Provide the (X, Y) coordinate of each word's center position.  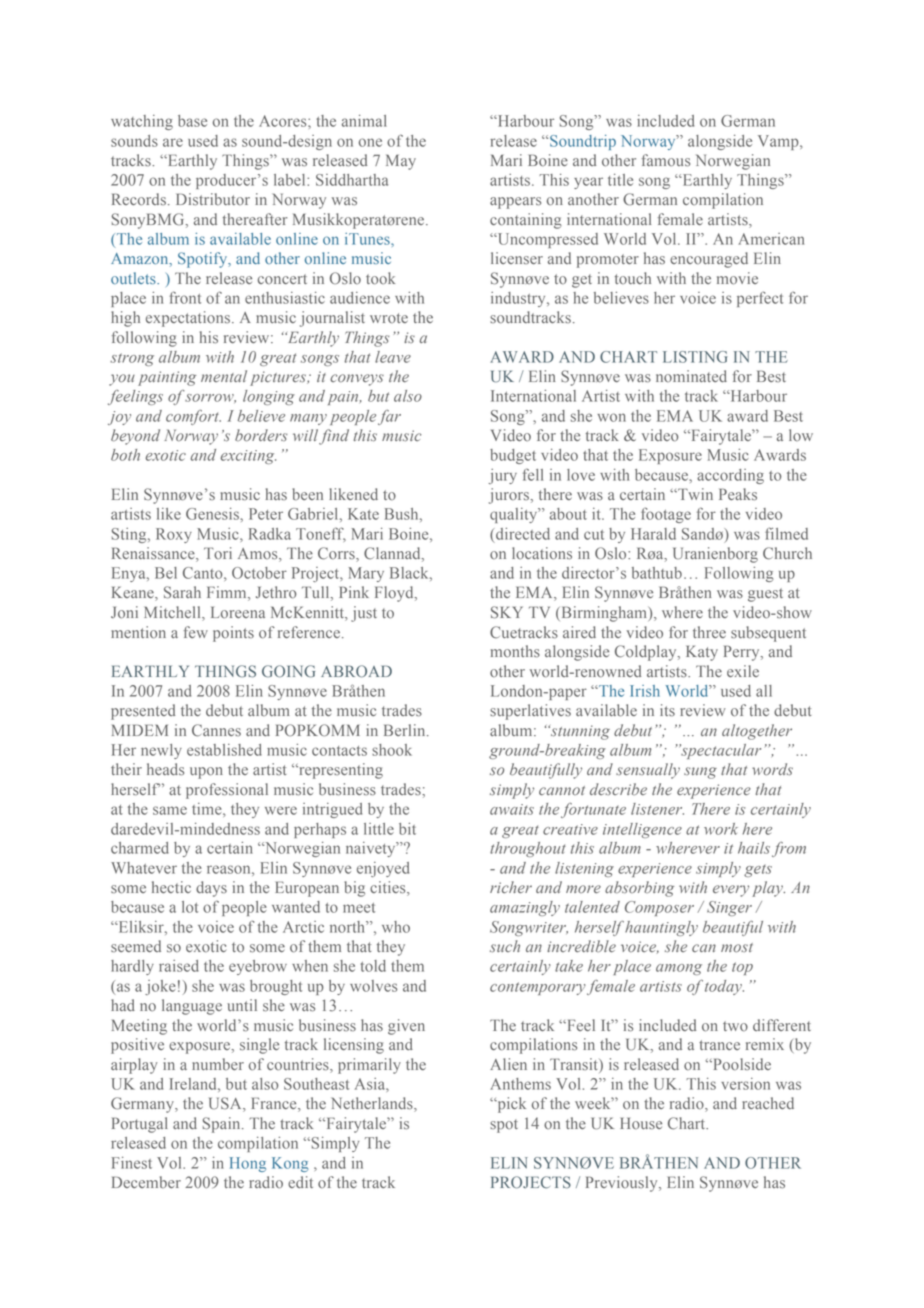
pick (510, 1105)
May (401, 162)
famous (666, 160)
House (641, 1123)
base (192, 121)
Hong (248, 1164)
